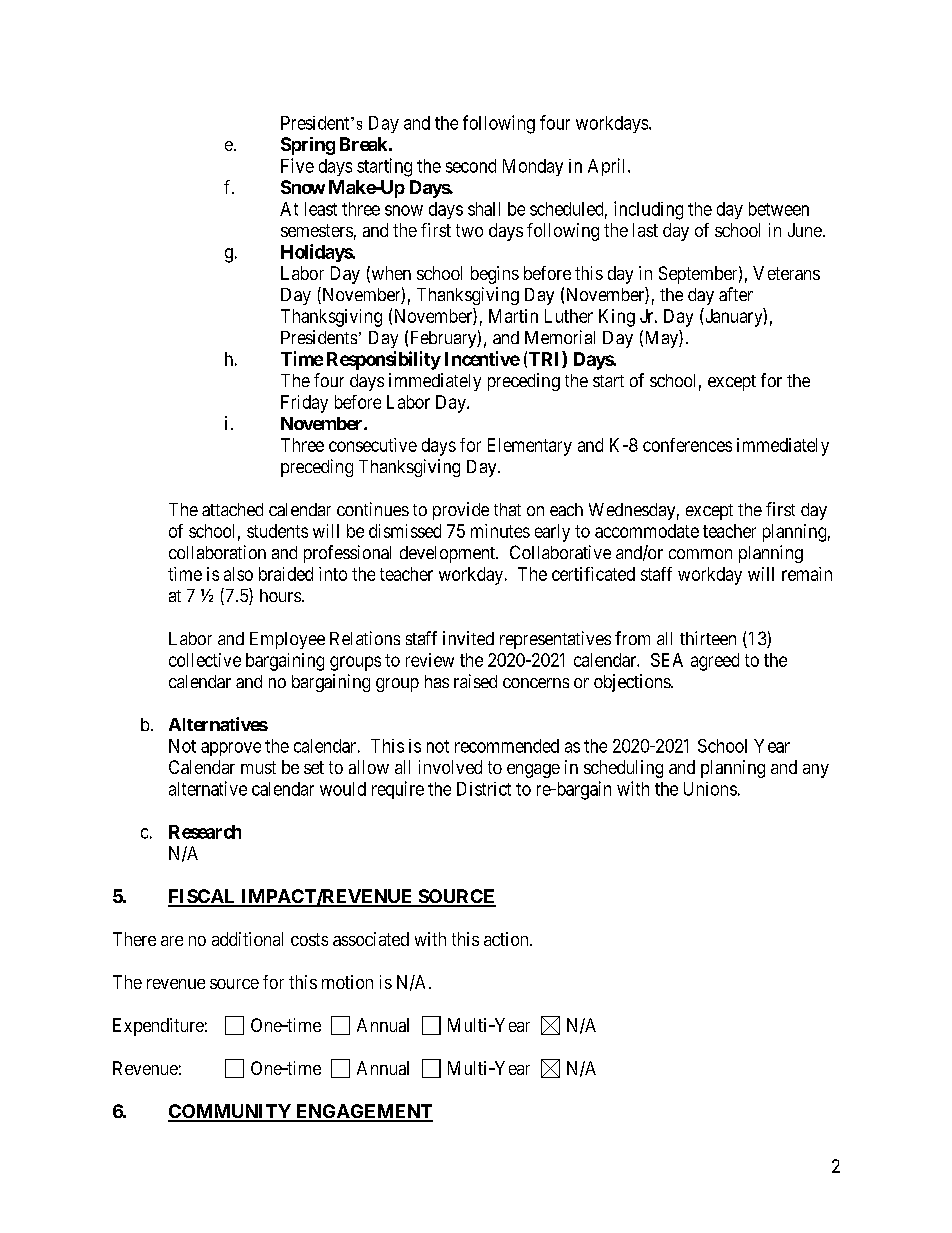  Describe the element at coordinates (347, 982) in the document. I see `motion` at that location.
